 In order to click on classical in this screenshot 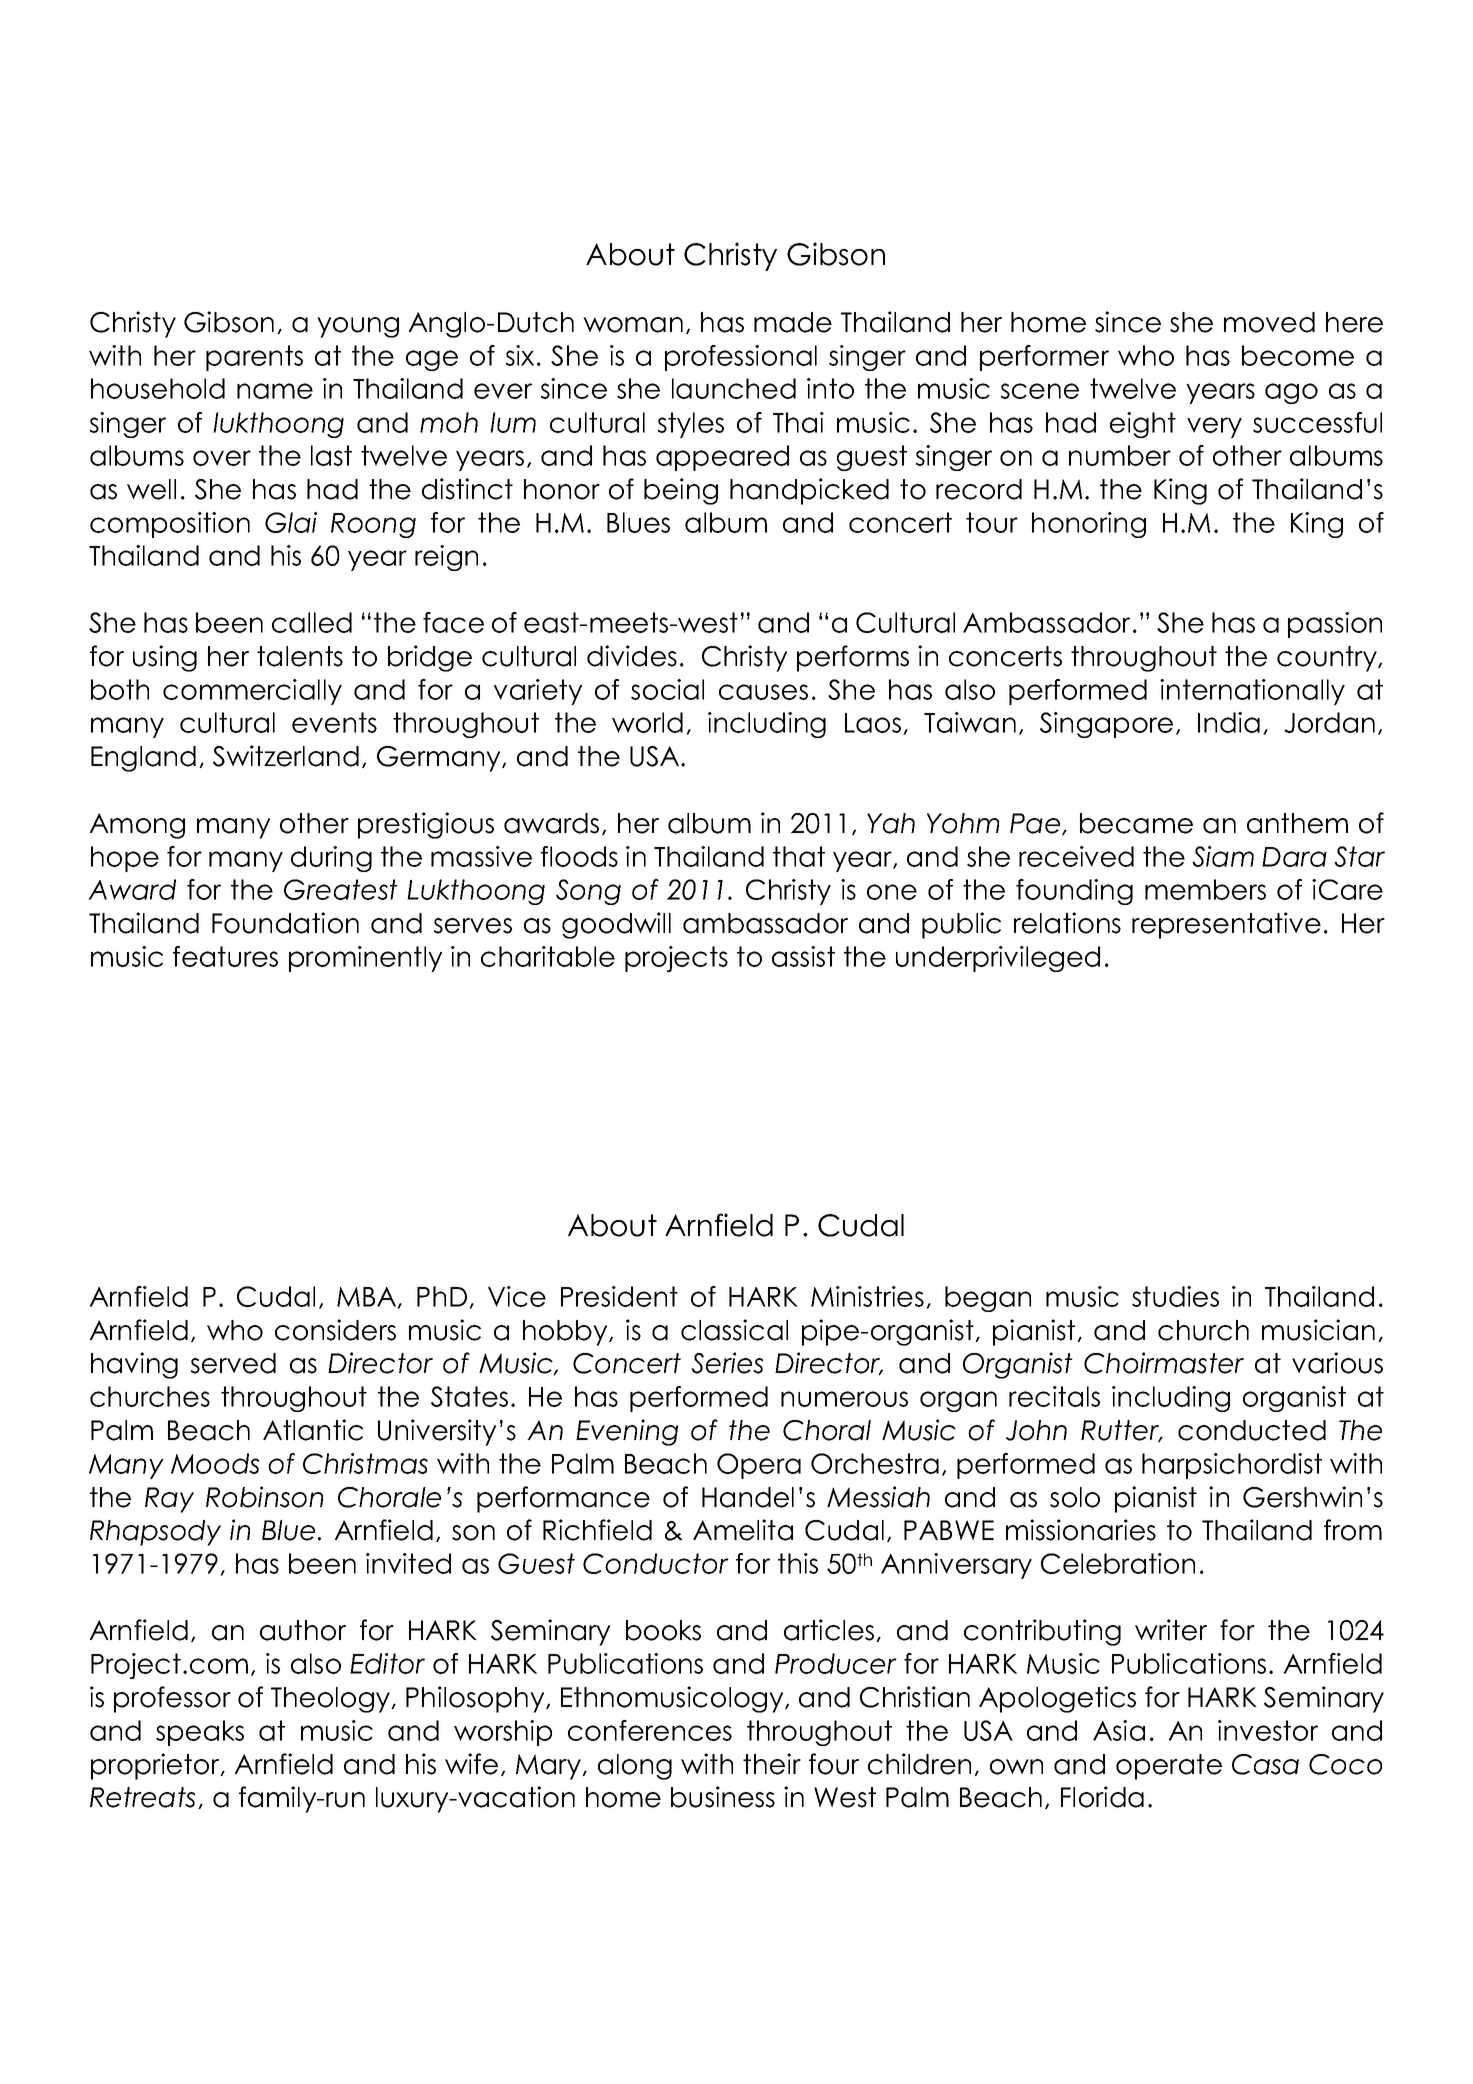, I will do `click(734, 1330)`.
